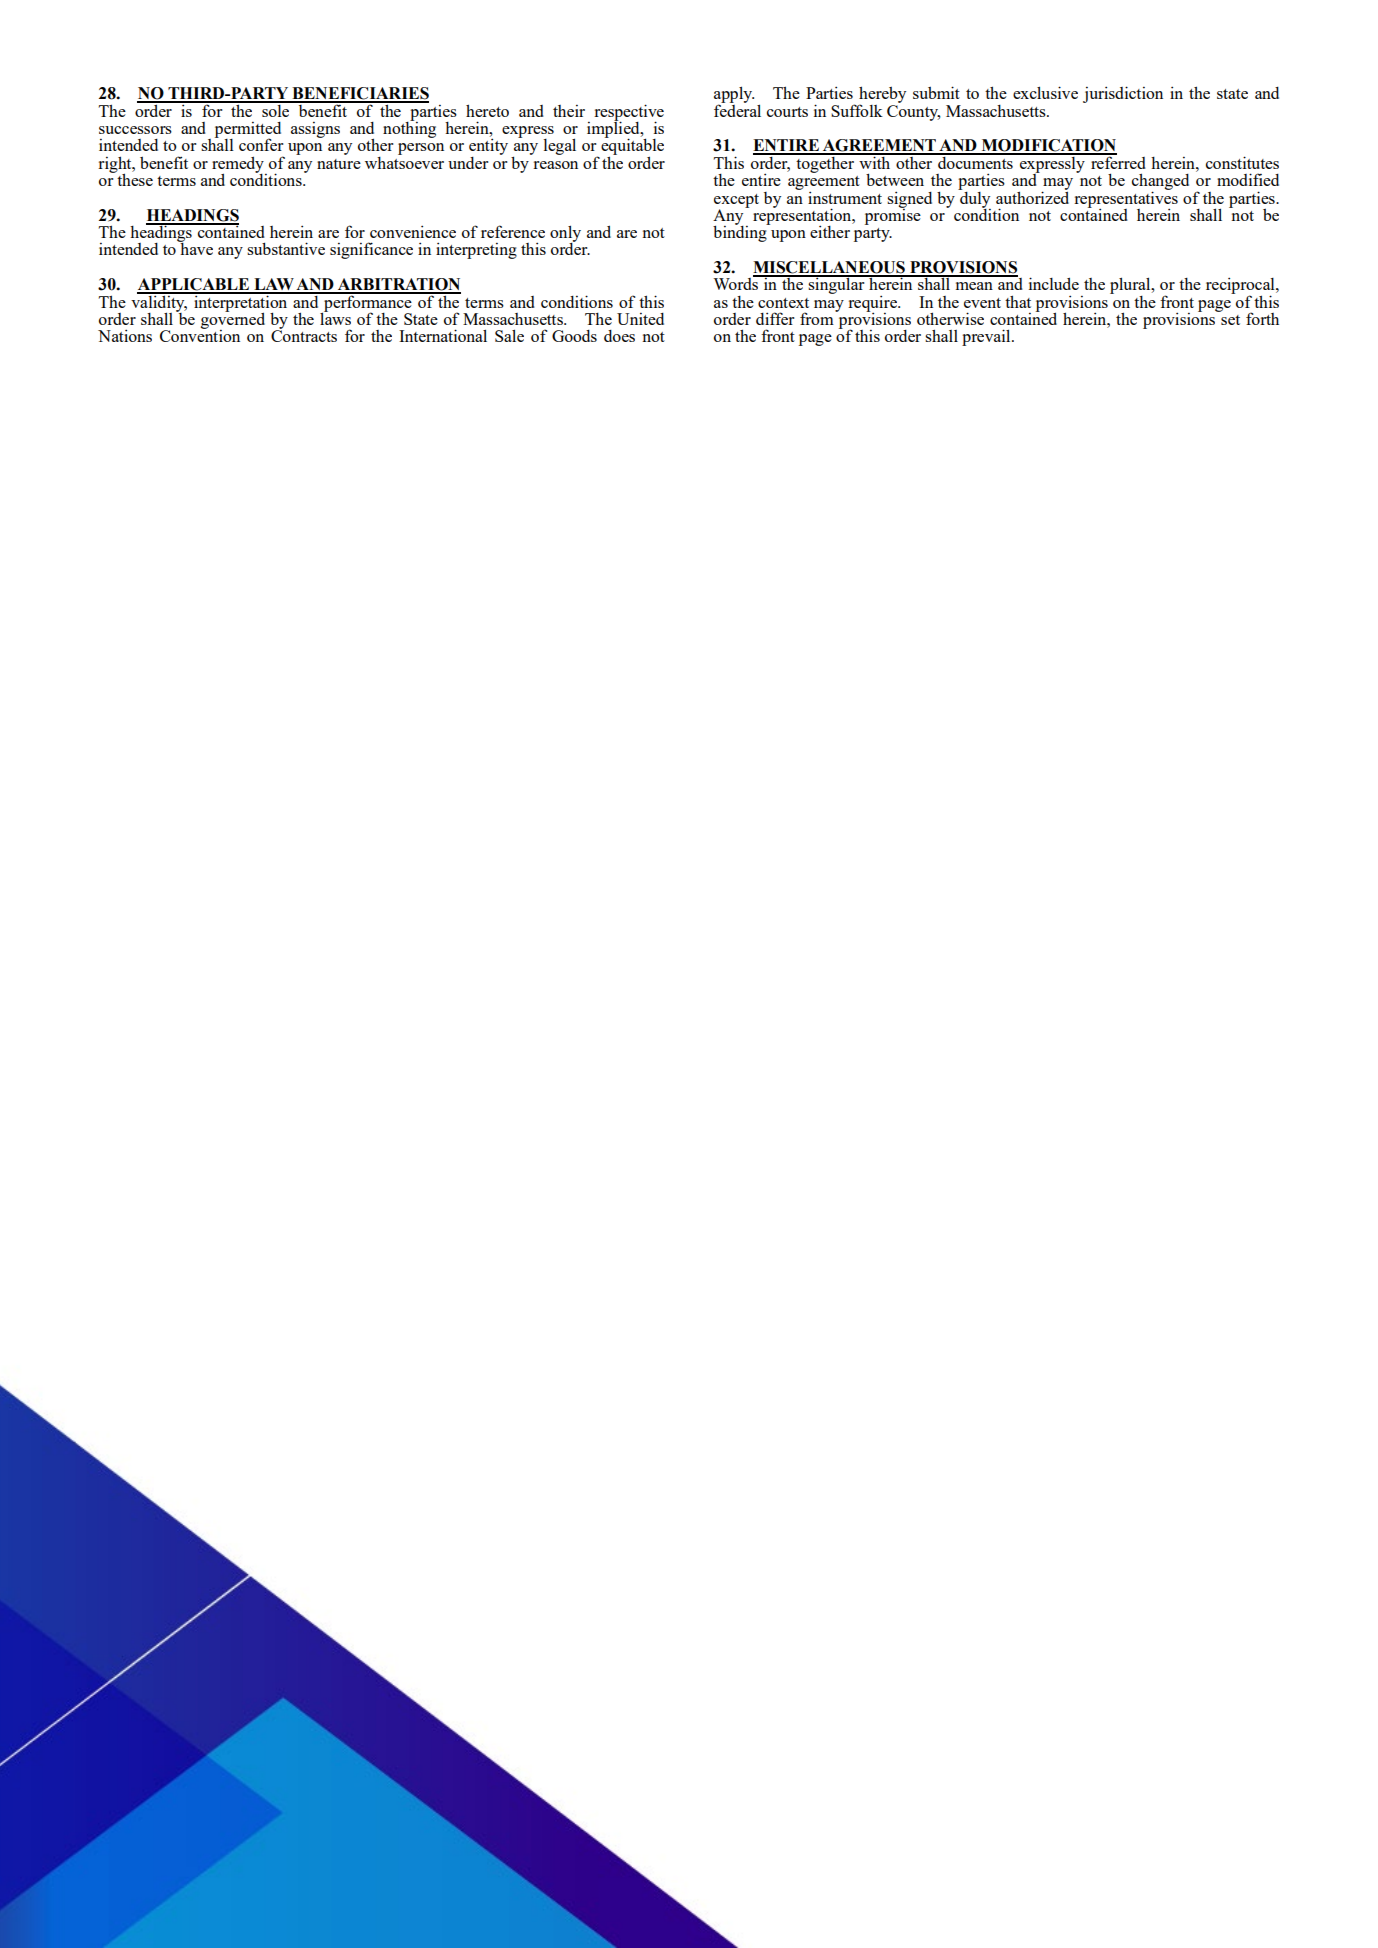 The image size is (1378, 1948). What do you see at coordinates (304, 335) in the page?
I see `Contracts` at bounding box center [304, 335].
